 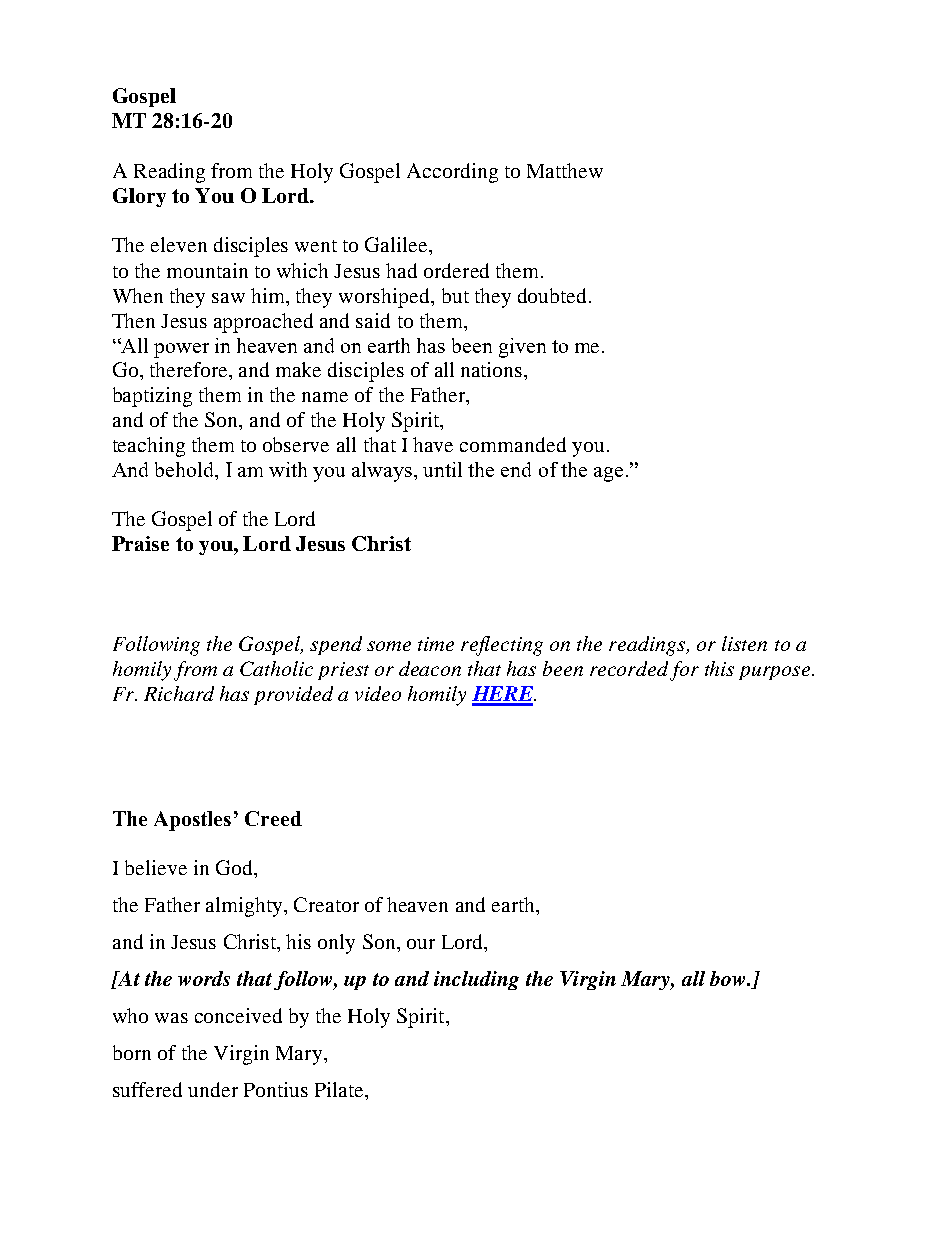 What do you see at coordinates (744, 643) in the screenshot?
I see `listen` at bounding box center [744, 643].
